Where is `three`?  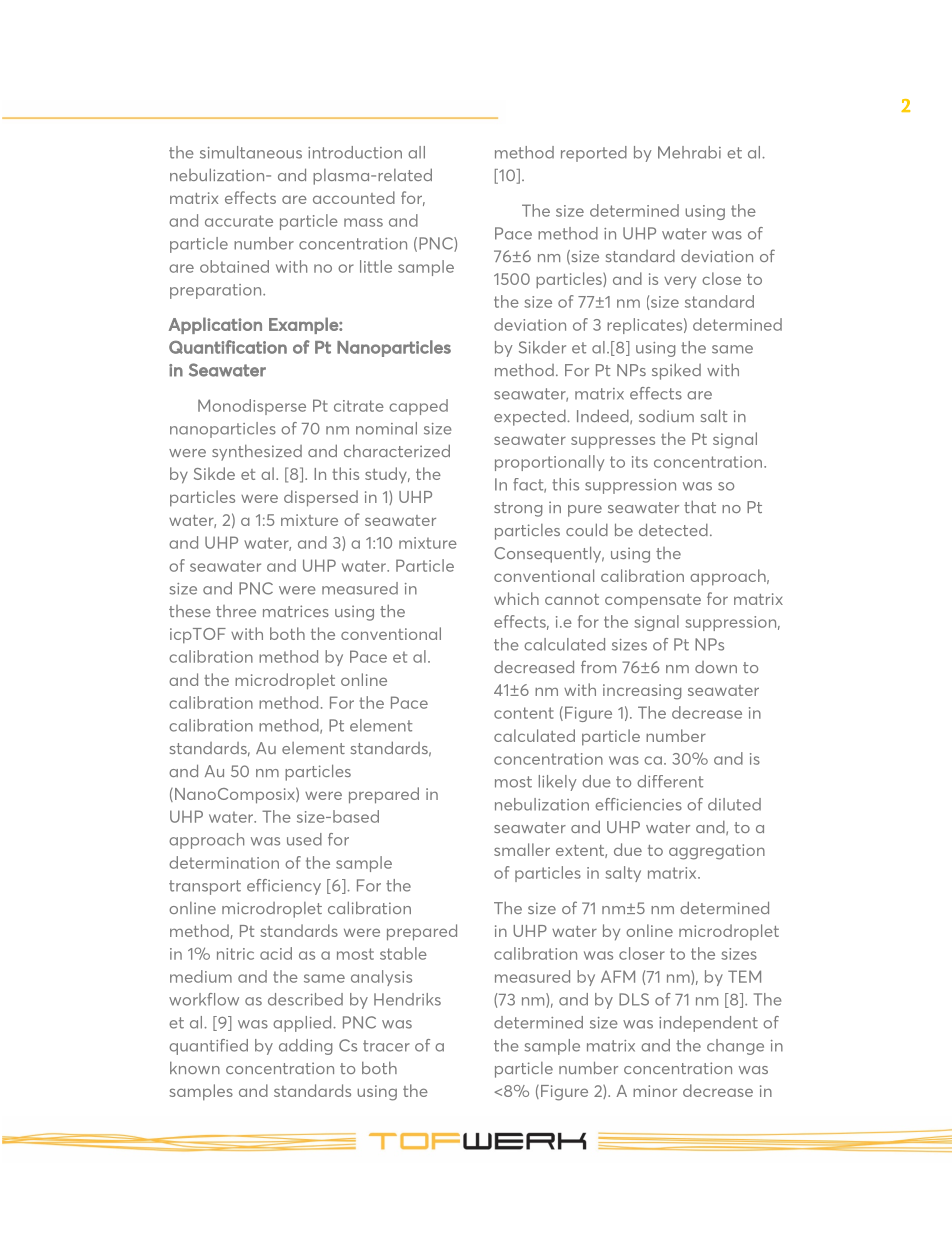
three is located at coordinates (236, 611).
